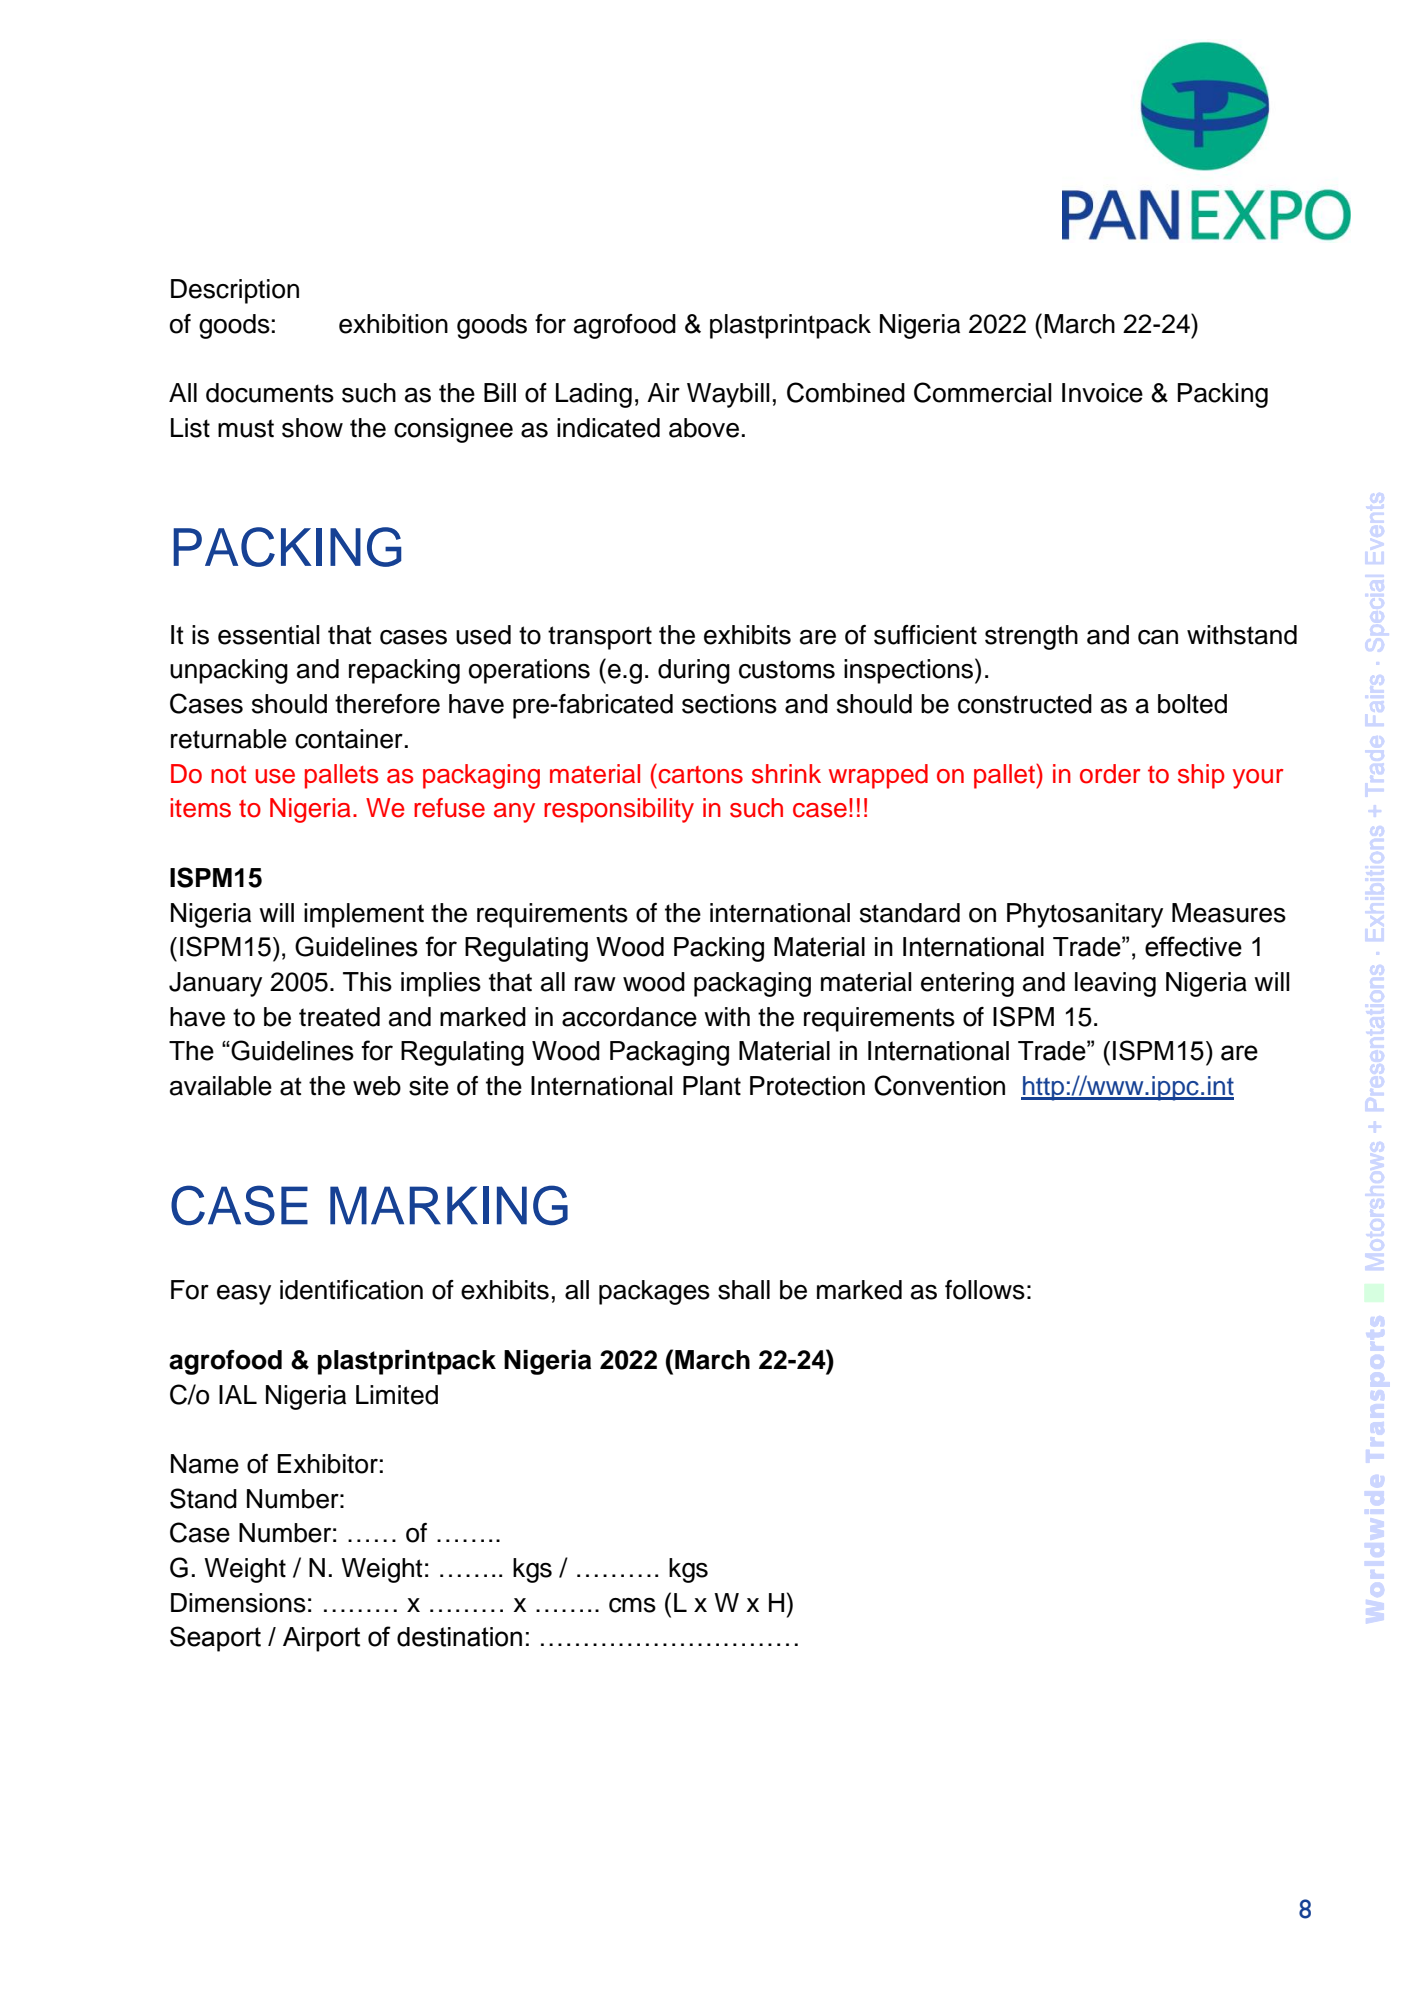 The width and height of the image is (1420, 2009). I want to click on shall, so click(744, 1290).
